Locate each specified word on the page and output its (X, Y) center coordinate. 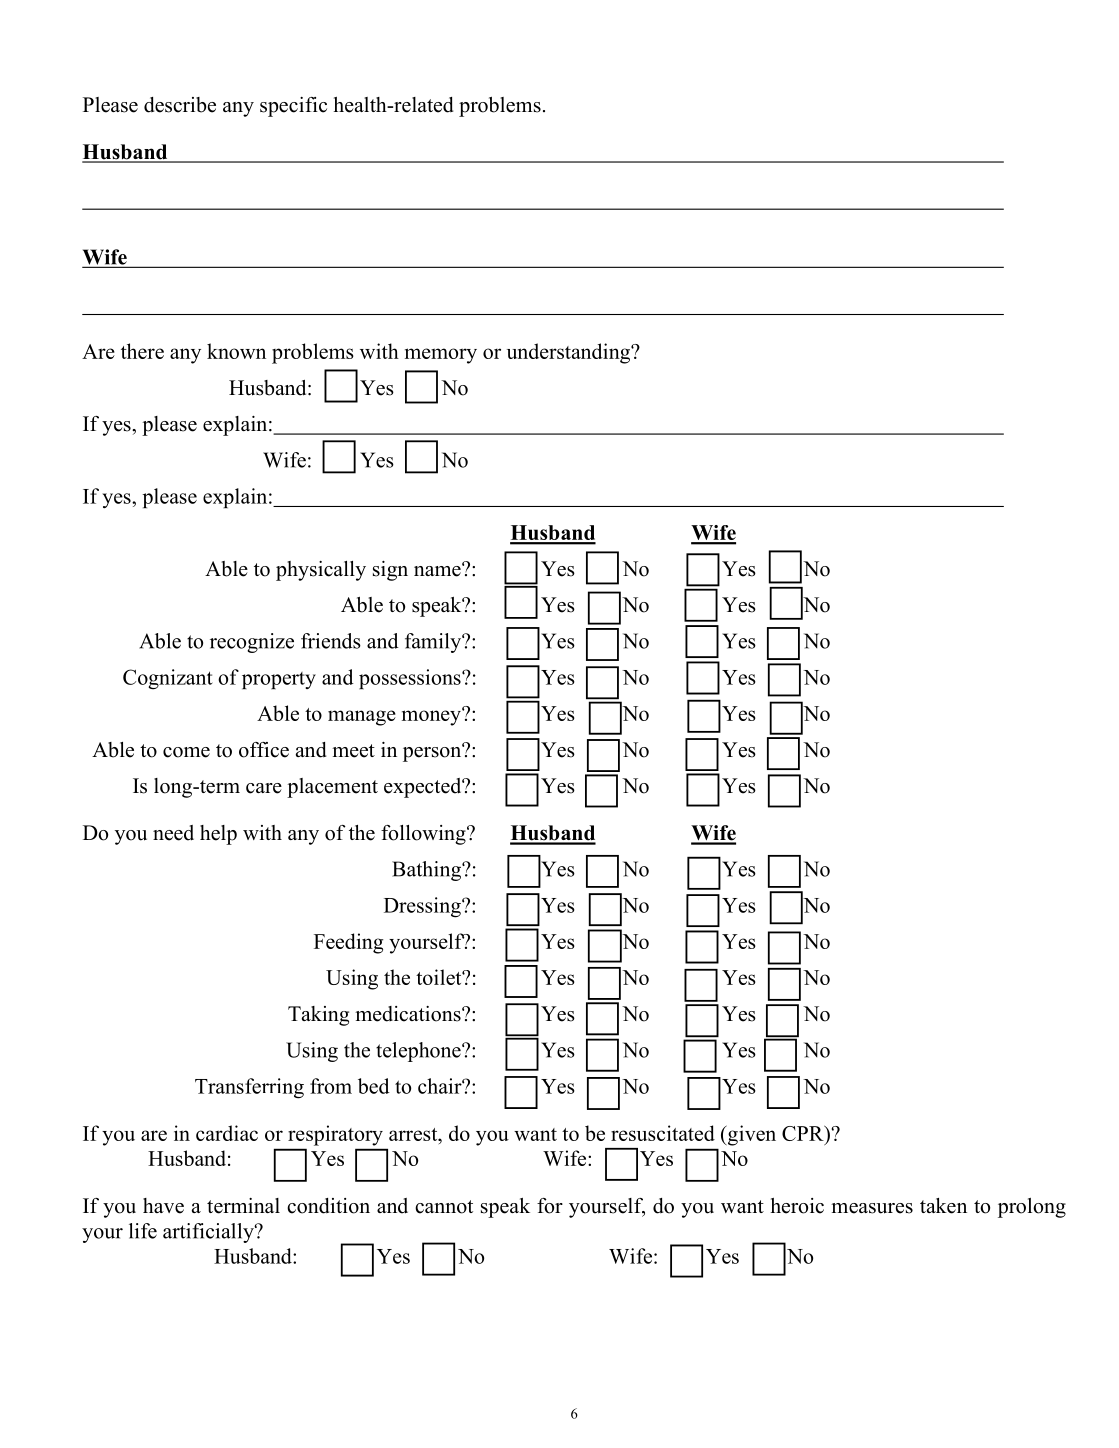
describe (180, 105)
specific (293, 107)
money (432, 717)
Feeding (348, 943)
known (236, 351)
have (163, 1206)
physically (321, 571)
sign (390, 571)
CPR (804, 1133)
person (433, 753)
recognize (252, 643)
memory (441, 356)
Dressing (423, 907)
